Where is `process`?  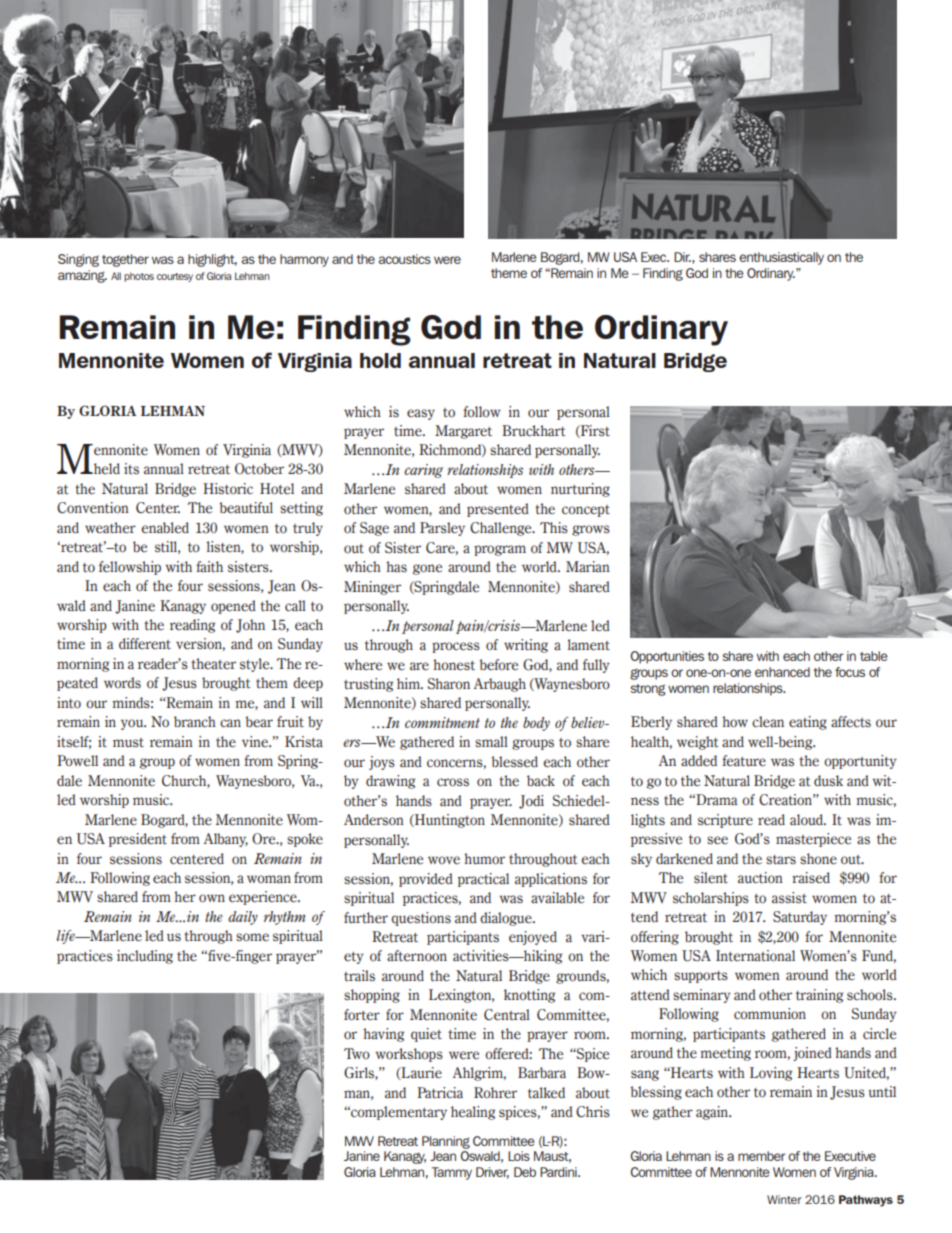
process is located at coordinates (456, 647).
